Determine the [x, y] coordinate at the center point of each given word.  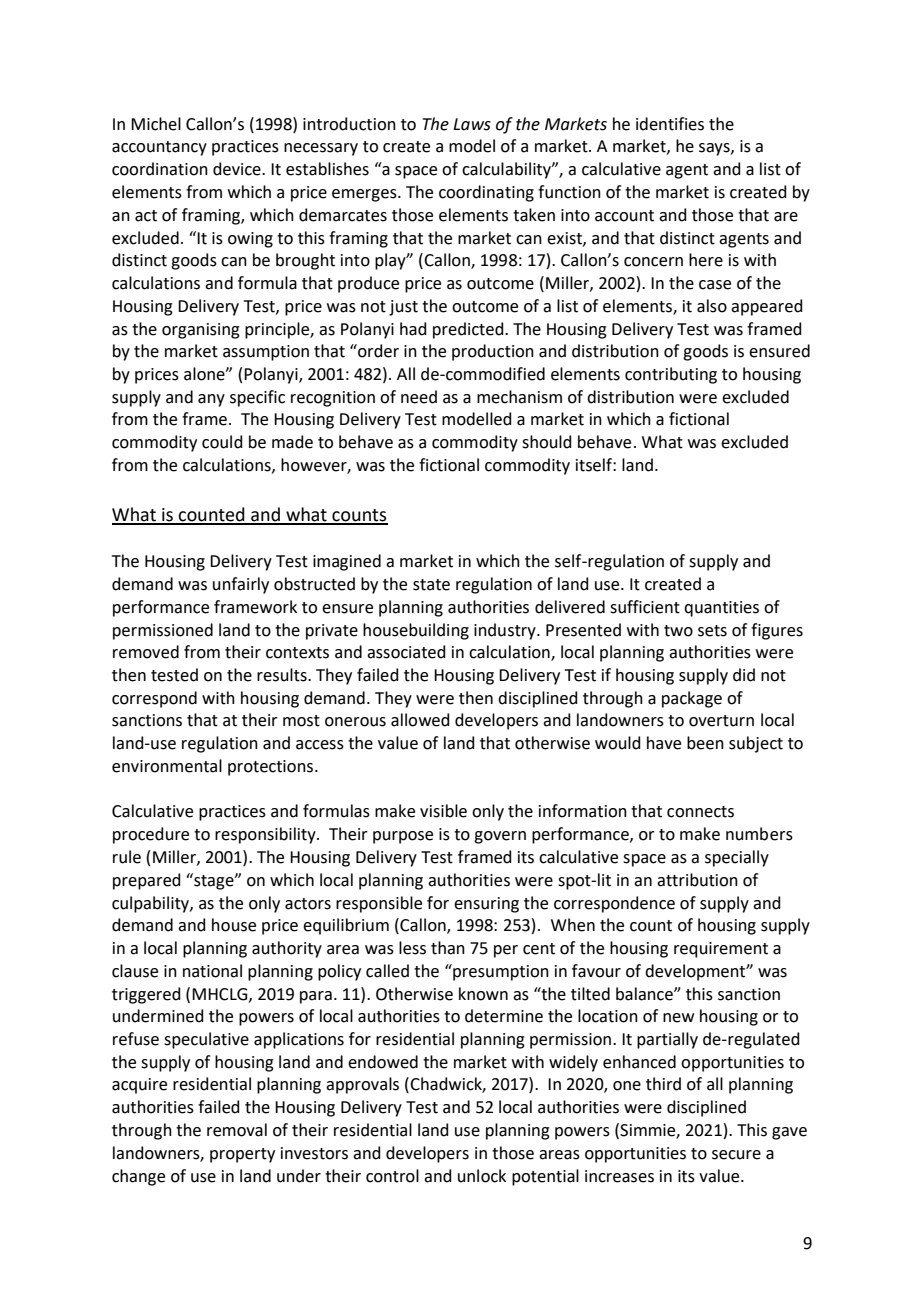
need [419, 397]
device [238, 169]
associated [406, 652]
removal [237, 1130]
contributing [671, 375]
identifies [670, 124]
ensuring [486, 905]
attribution [697, 880]
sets [712, 631]
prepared [147, 881]
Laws [472, 124]
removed [146, 652]
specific [257, 398]
